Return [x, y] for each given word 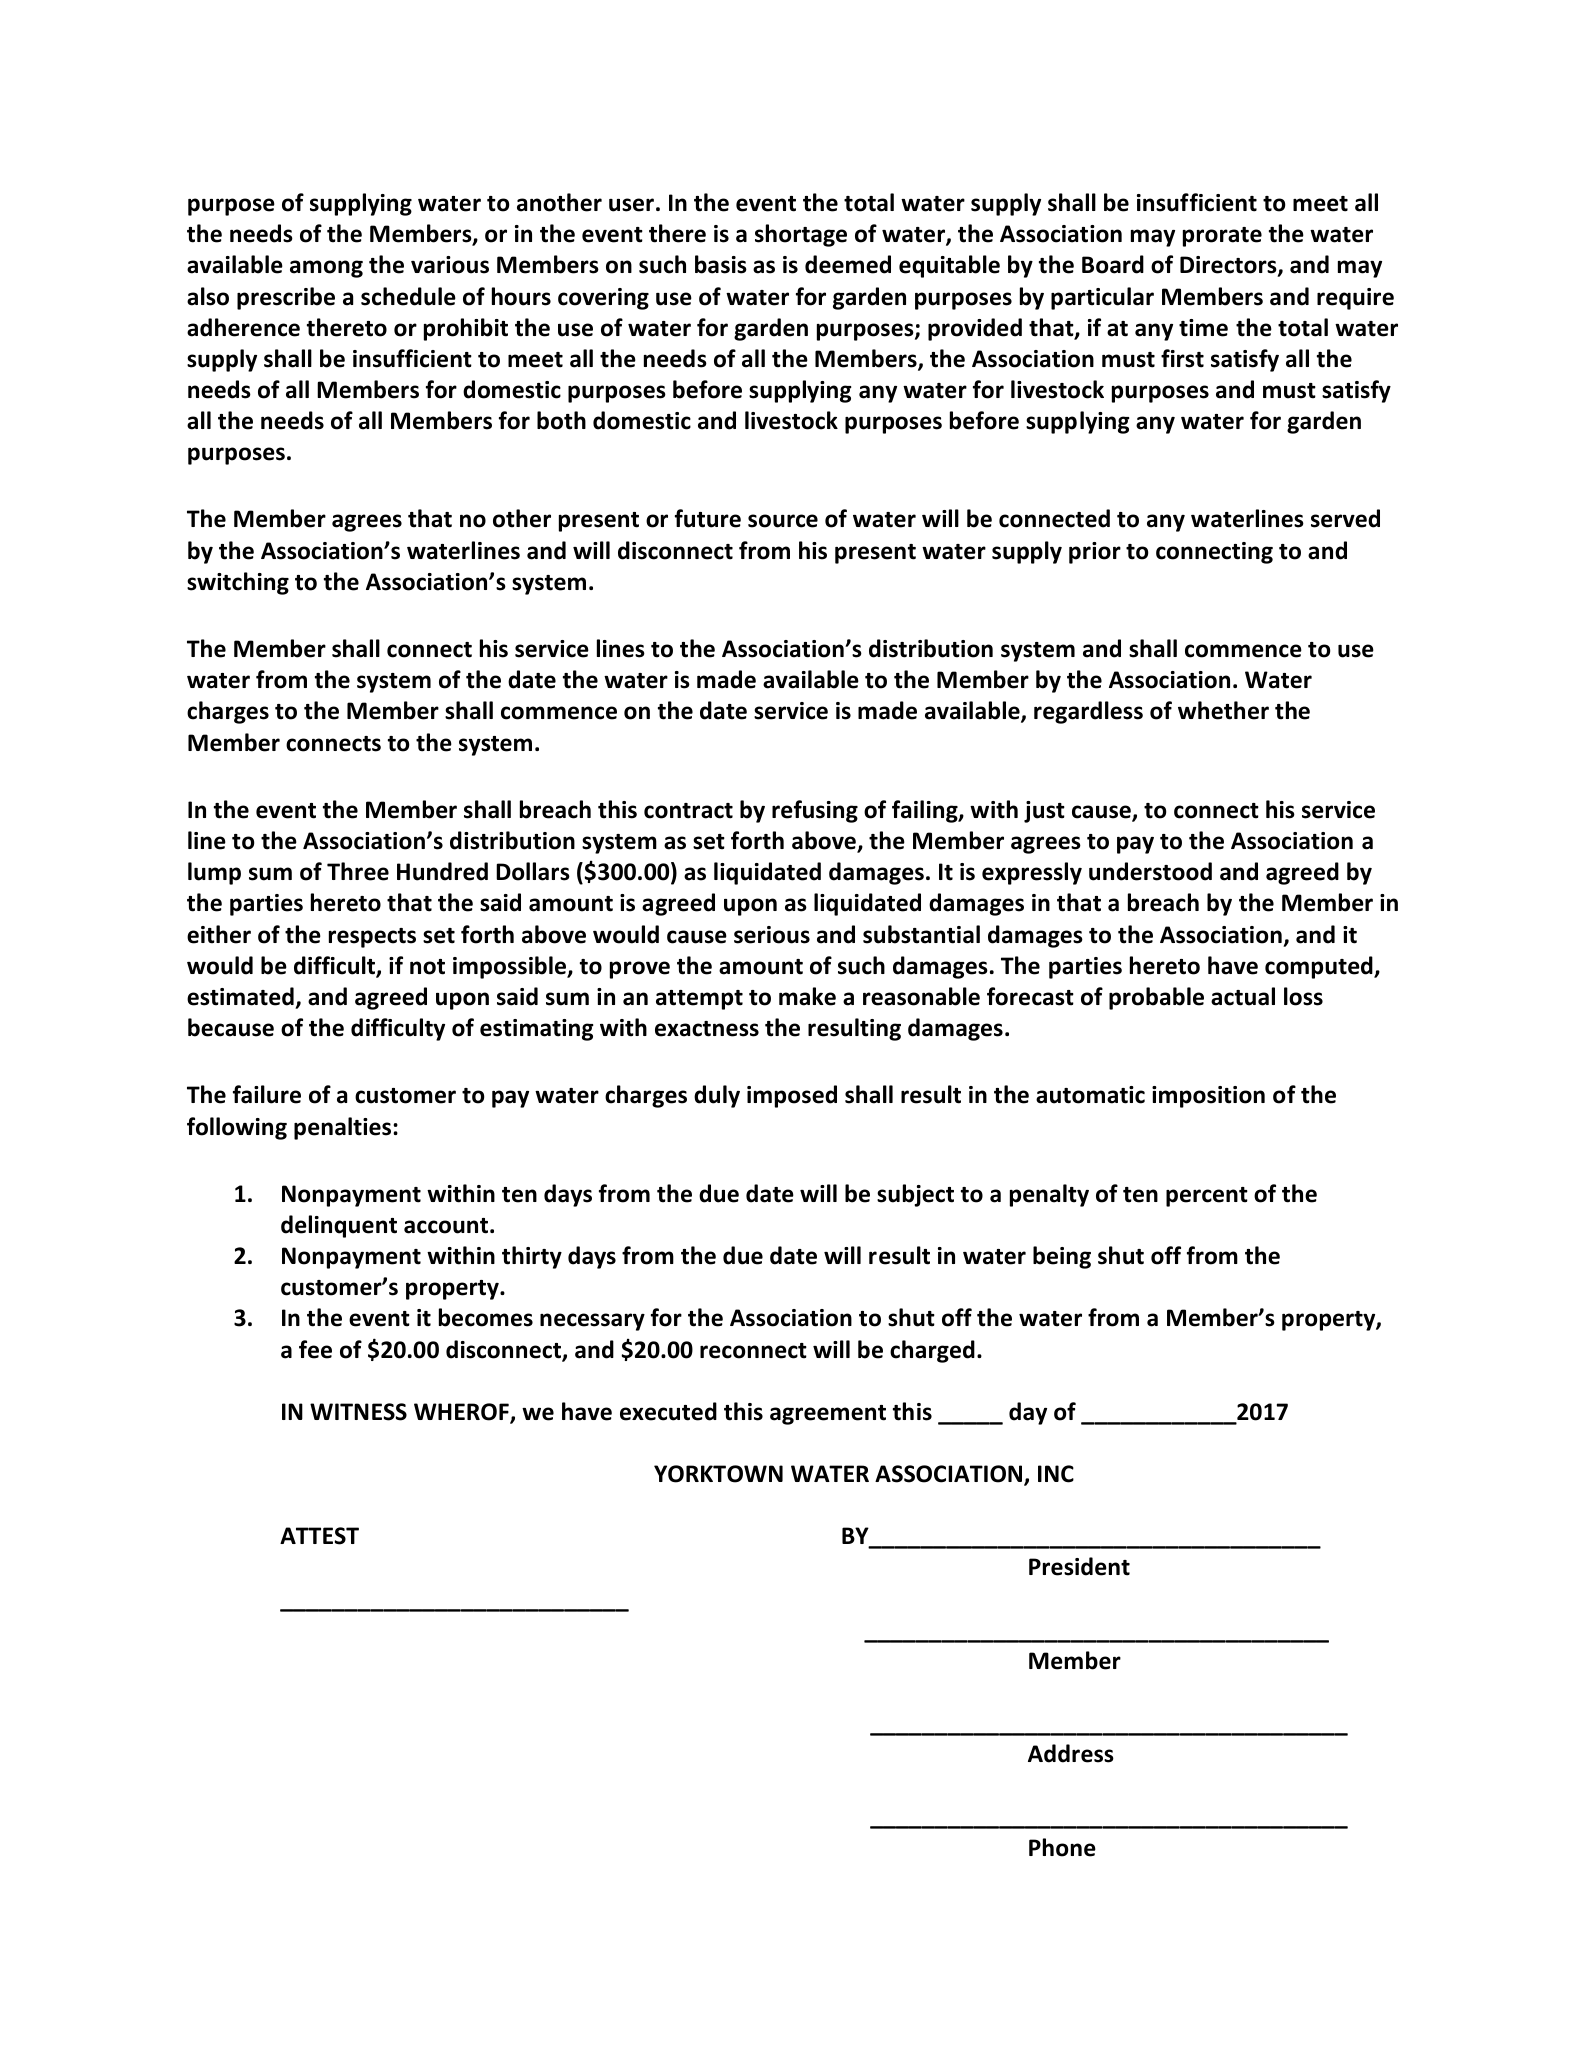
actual [1243, 996]
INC [1056, 1474]
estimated [240, 996]
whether [1223, 710]
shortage [801, 235]
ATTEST [319, 1536]
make [807, 996]
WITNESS [358, 1412]
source [783, 521]
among [326, 269]
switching [238, 583]
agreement [828, 1415]
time [1203, 328]
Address [1071, 1753]
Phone [1062, 1847]
